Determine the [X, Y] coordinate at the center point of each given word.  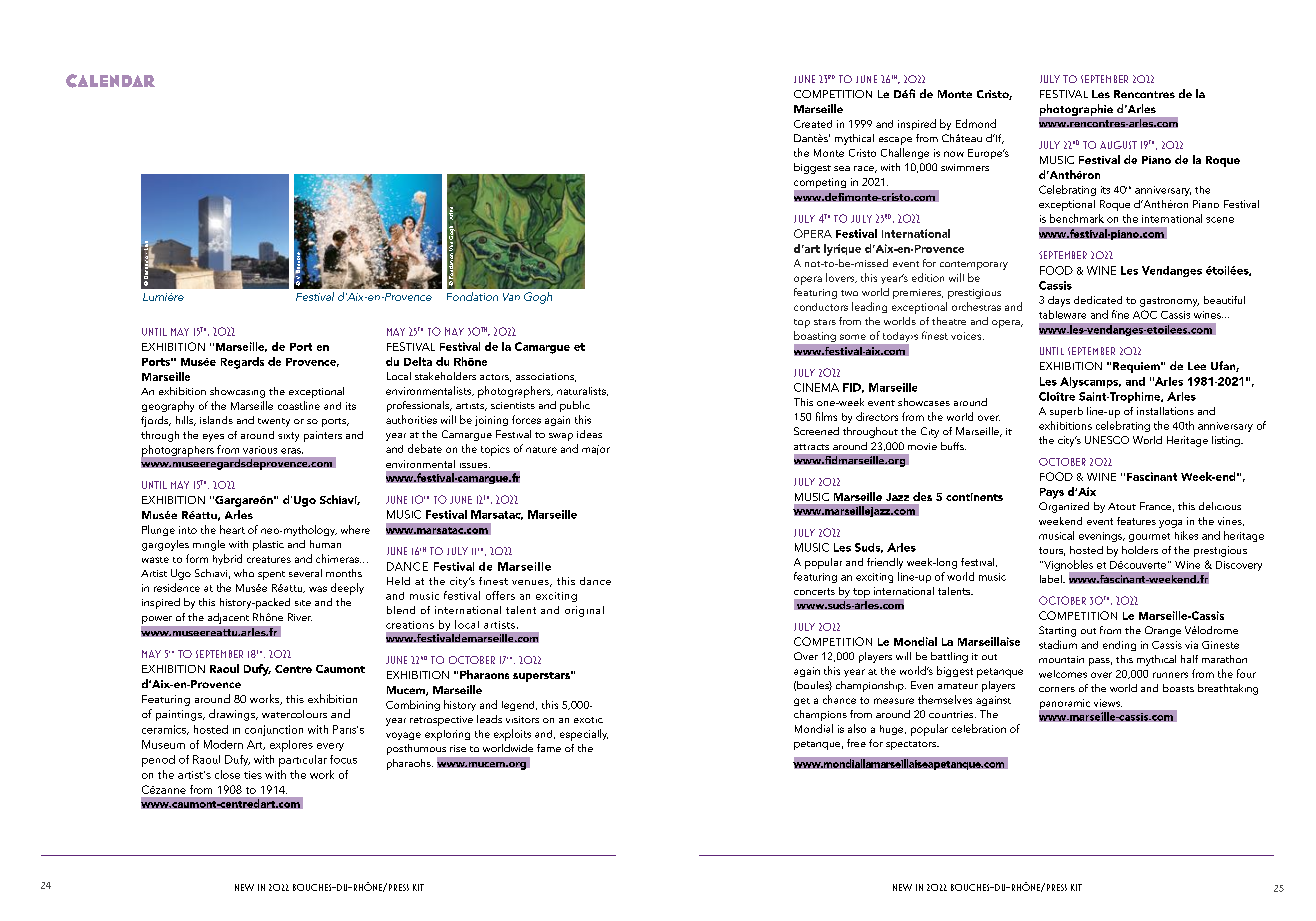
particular [303, 761]
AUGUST [1118, 145]
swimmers [965, 167]
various [260, 450]
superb [1066, 412]
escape [895, 141]
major [596, 450]
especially [584, 735]
